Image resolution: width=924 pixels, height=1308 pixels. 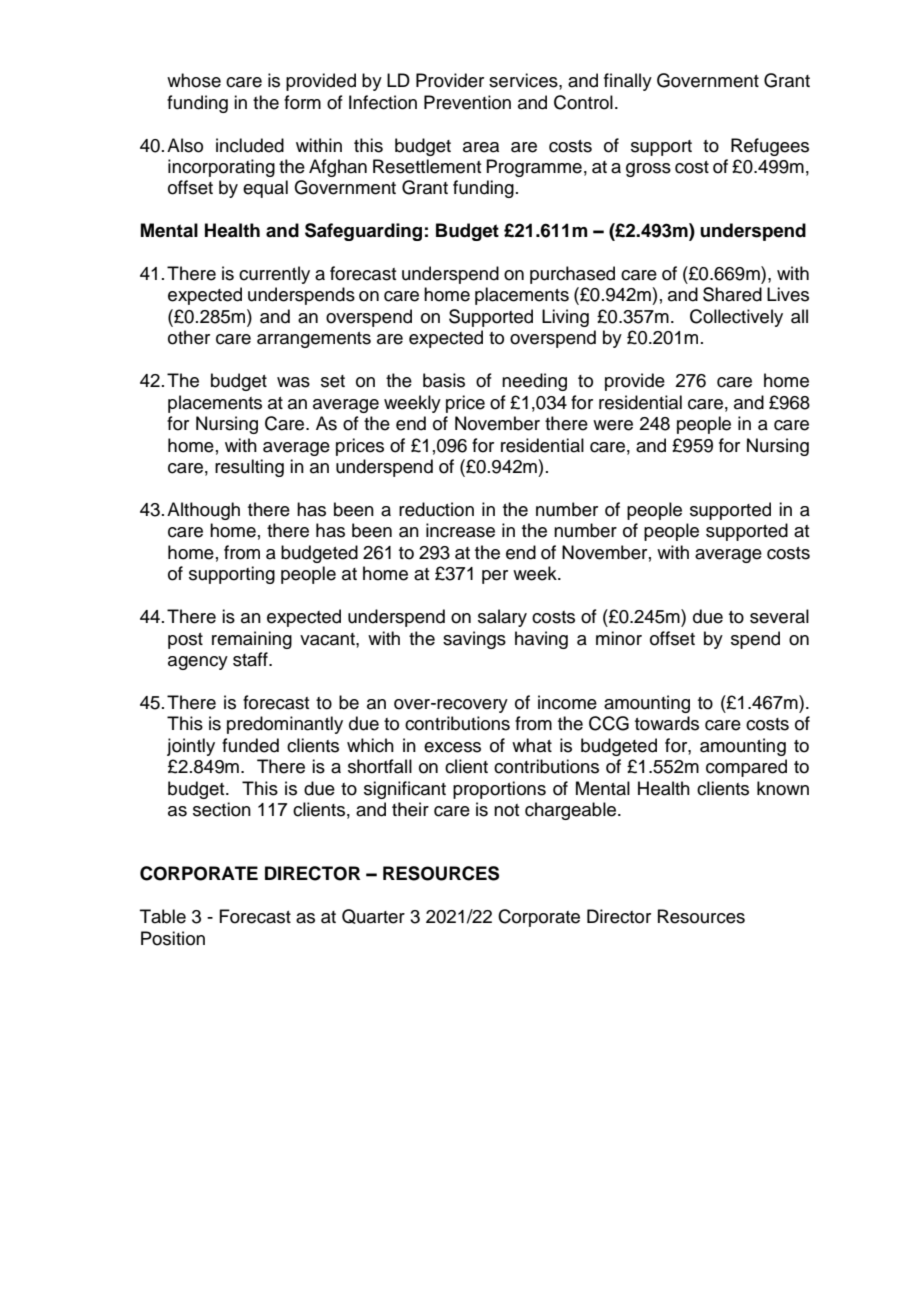 What do you see at coordinates (746, 768) in the screenshot?
I see `compared` at bounding box center [746, 768].
